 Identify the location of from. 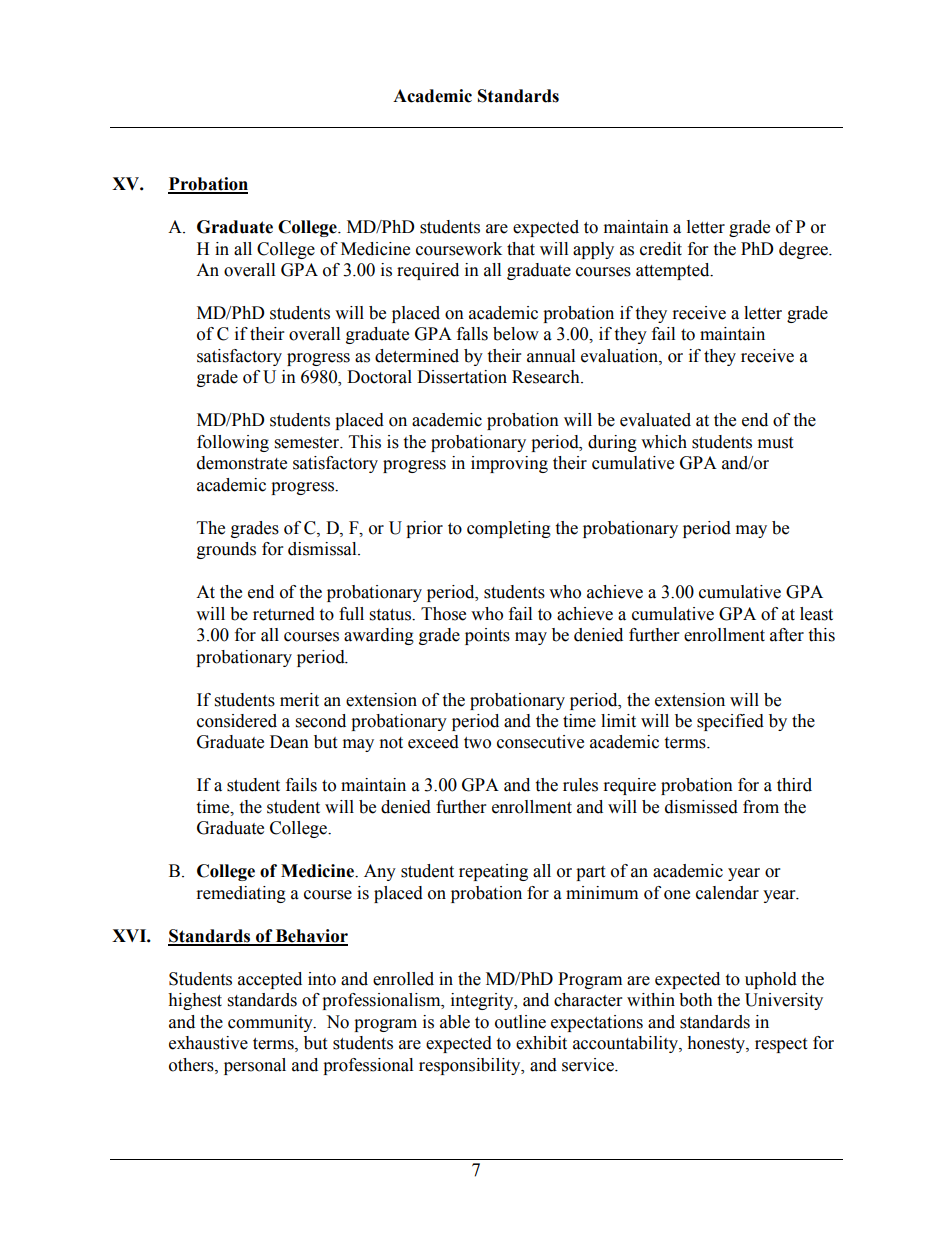
(761, 807).
